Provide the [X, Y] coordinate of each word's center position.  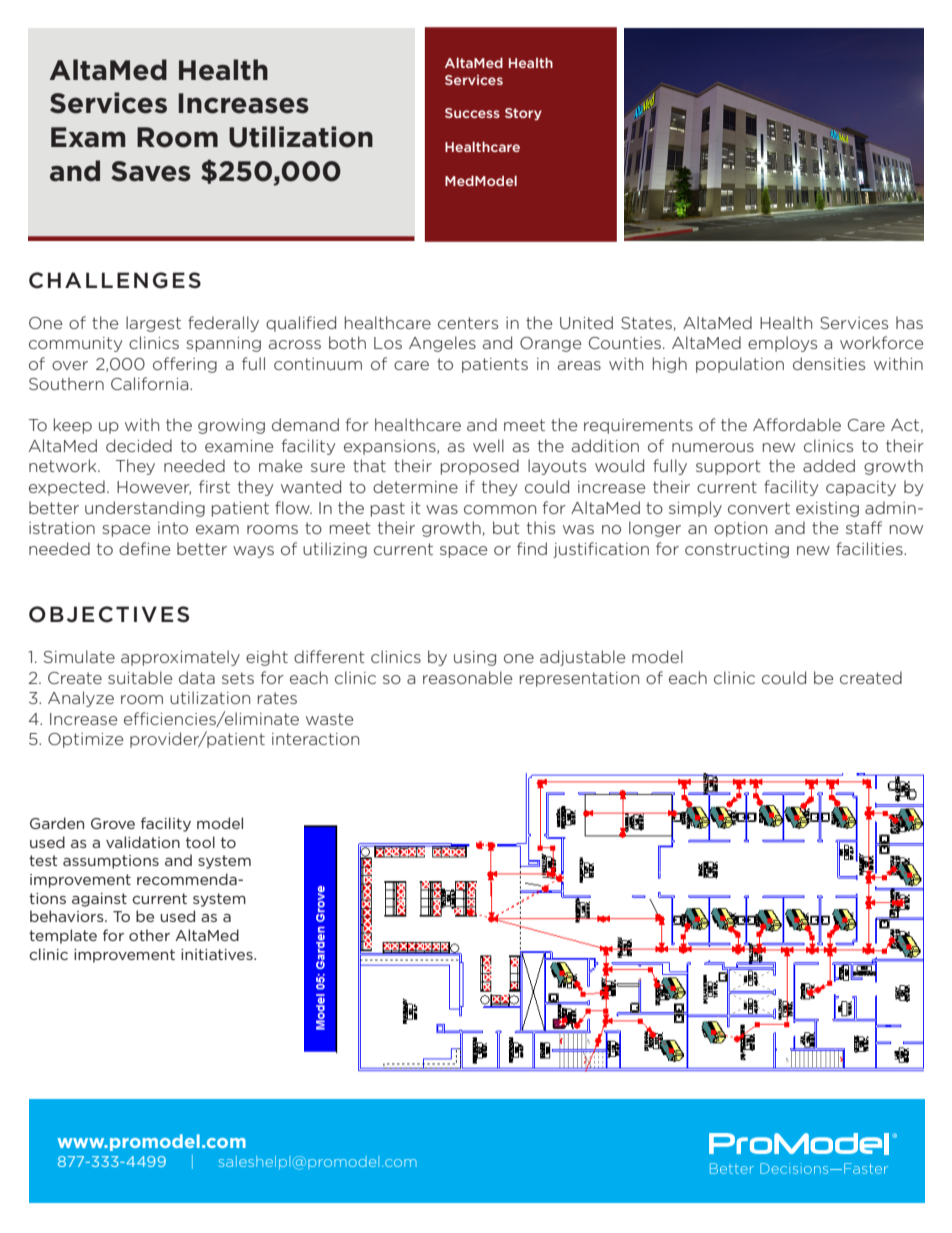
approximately [180, 658]
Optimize [86, 740]
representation [579, 679]
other [149, 935]
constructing [737, 550]
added [829, 465]
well [488, 445]
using [475, 658]
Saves [151, 171]
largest [153, 324]
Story [523, 114]
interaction [315, 739]
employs [782, 344]
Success [472, 113]
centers [468, 323]
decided [139, 445]
